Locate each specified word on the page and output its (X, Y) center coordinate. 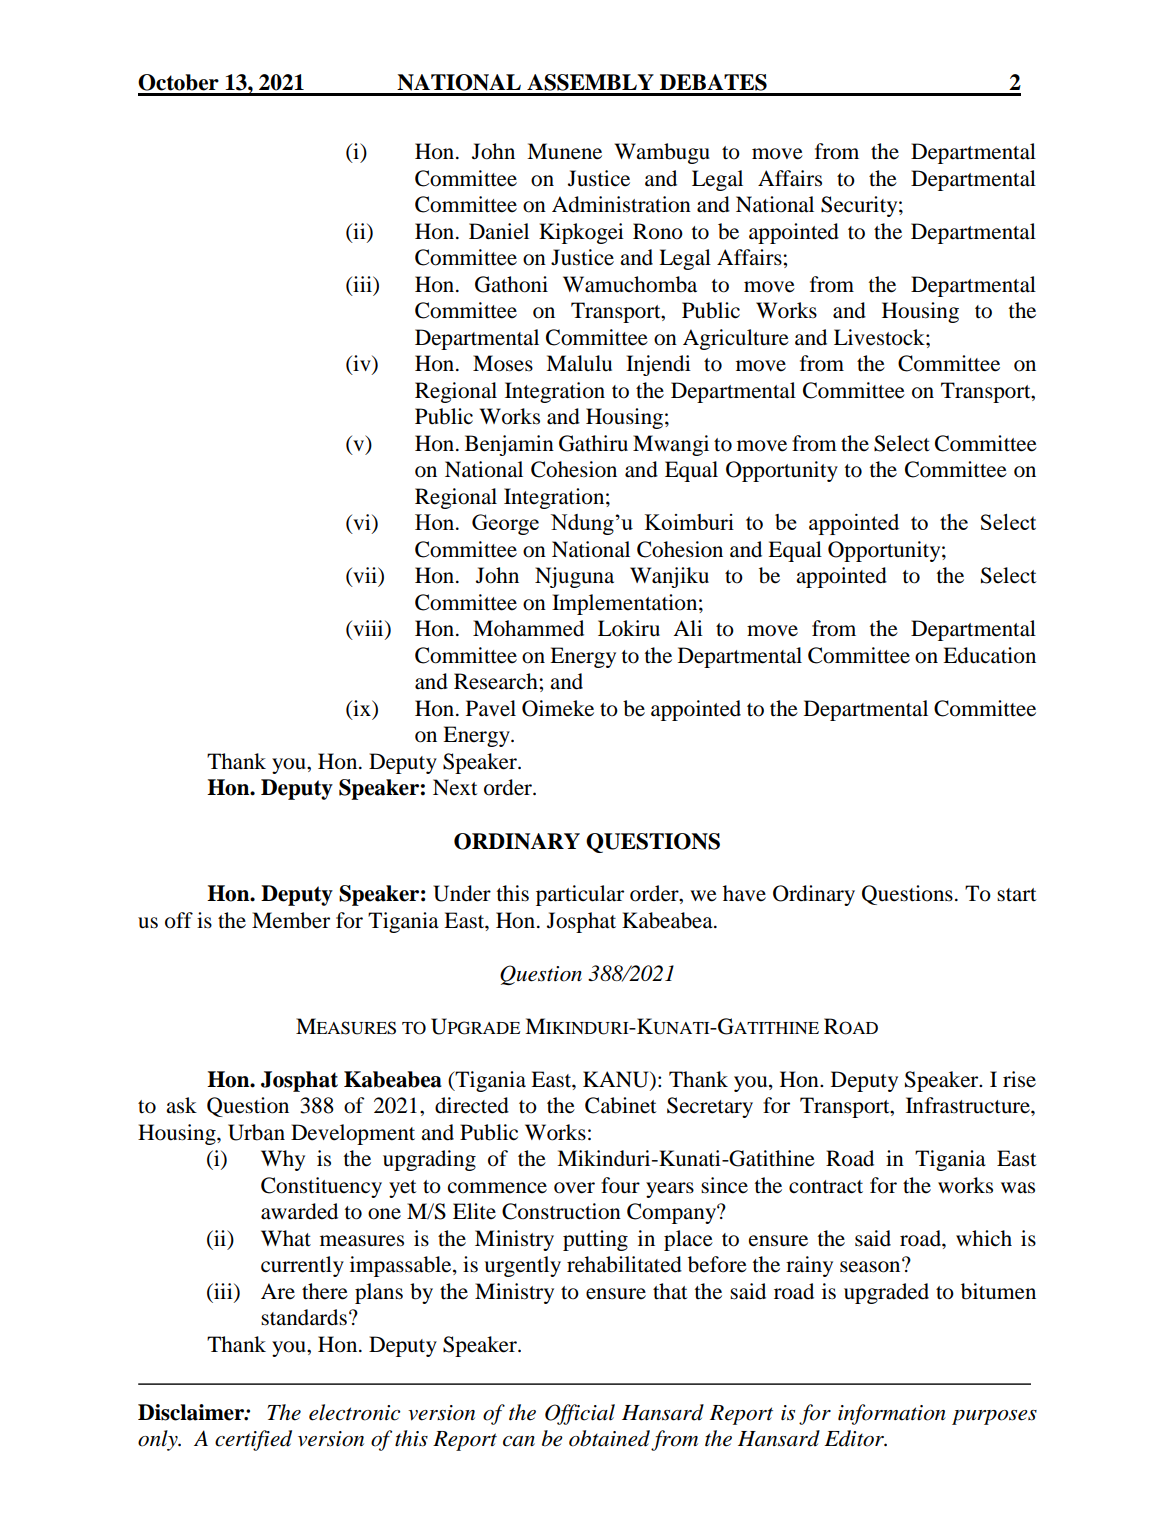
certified (253, 1440)
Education (989, 655)
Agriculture (736, 339)
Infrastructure (969, 1105)
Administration (621, 204)
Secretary (710, 1107)
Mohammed (528, 628)
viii (368, 629)
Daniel (499, 231)
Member (291, 920)
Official (580, 1414)
